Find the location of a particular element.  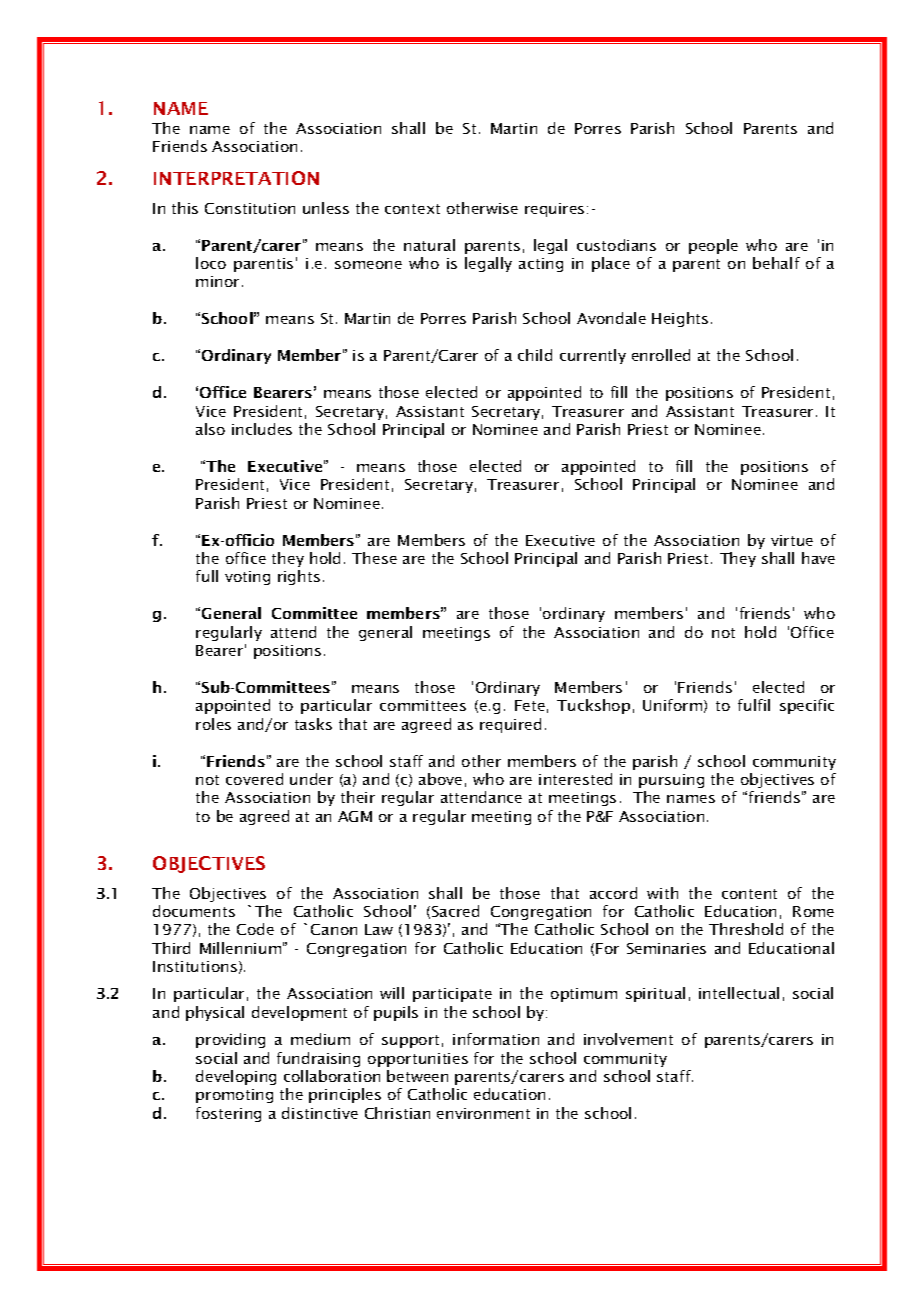

roles is located at coordinates (213, 724).
